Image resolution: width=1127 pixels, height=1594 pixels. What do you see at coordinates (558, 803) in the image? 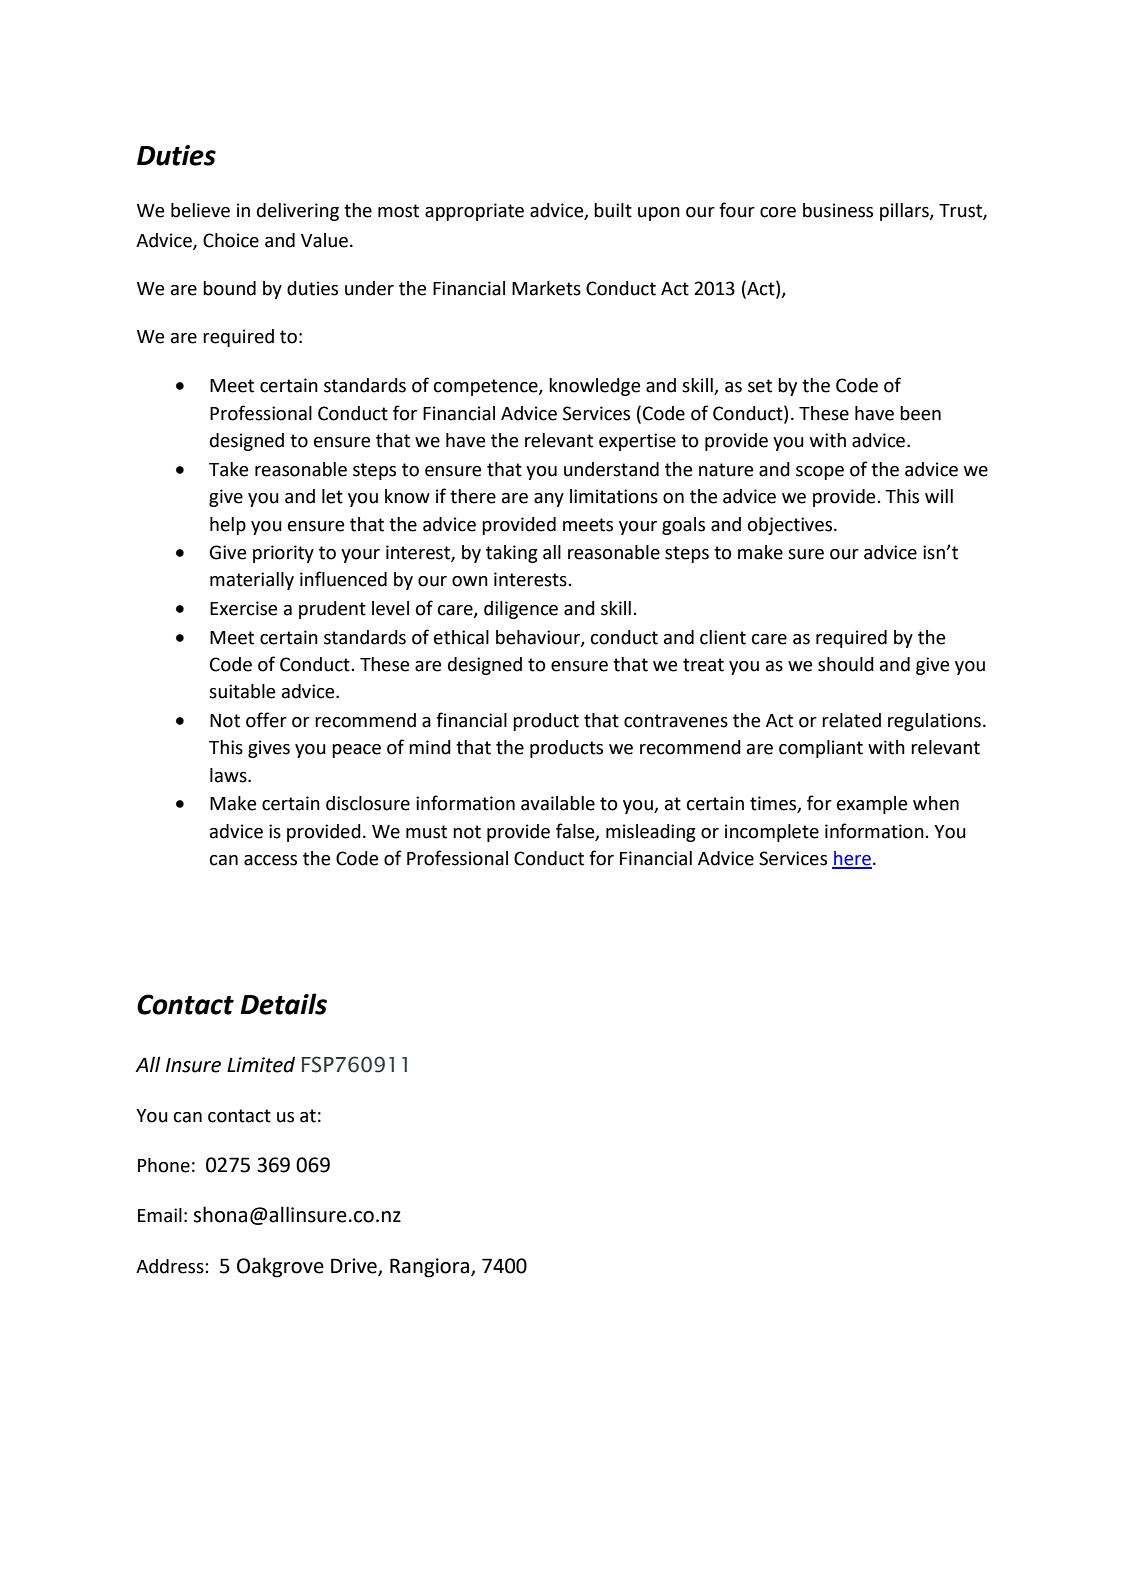
I see `available` at bounding box center [558, 803].
